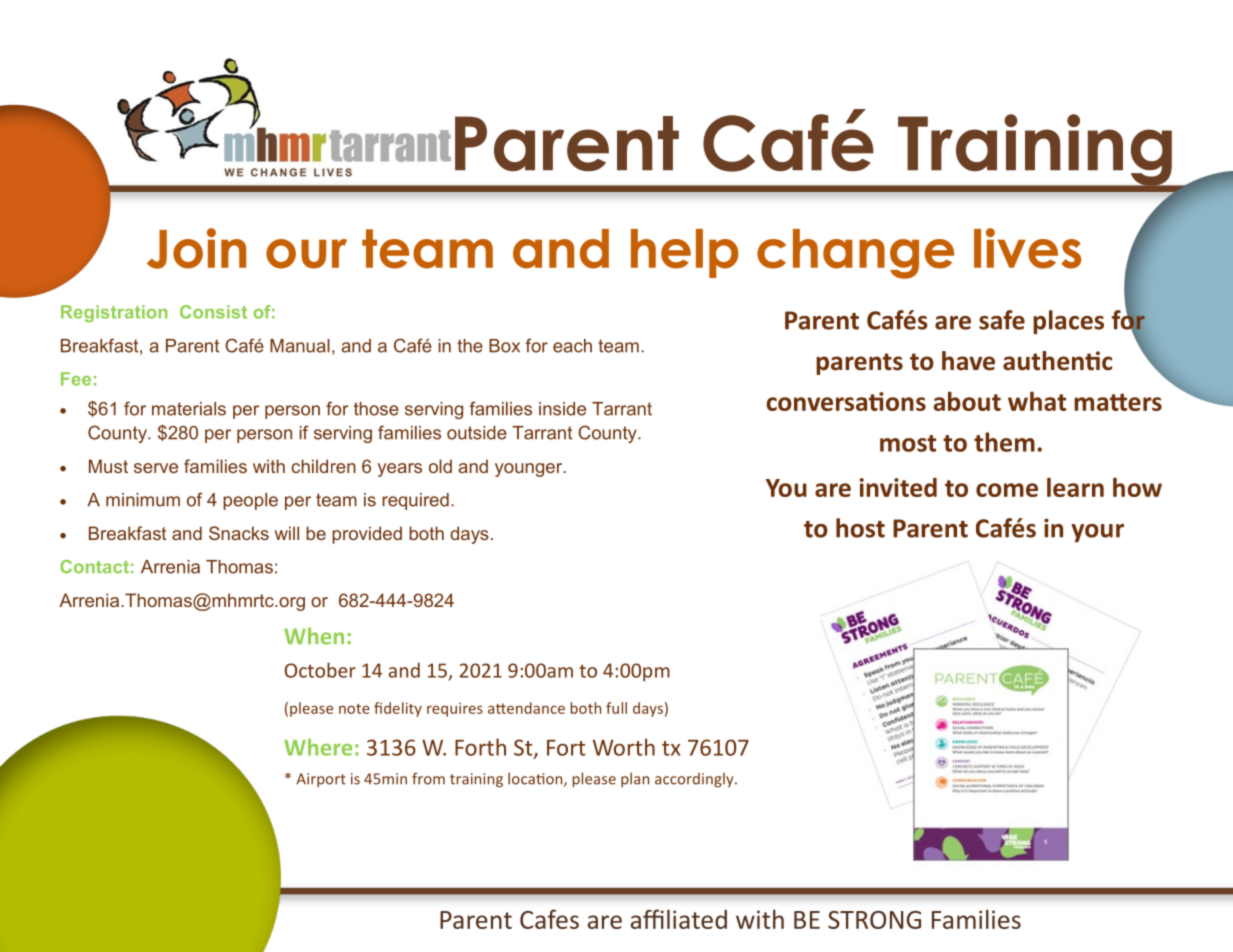 Image resolution: width=1233 pixels, height=952 pixels. What do you see at coordinates (156, 468) in the screenshot?
I see `serve` at bounding box center [156, 468].
